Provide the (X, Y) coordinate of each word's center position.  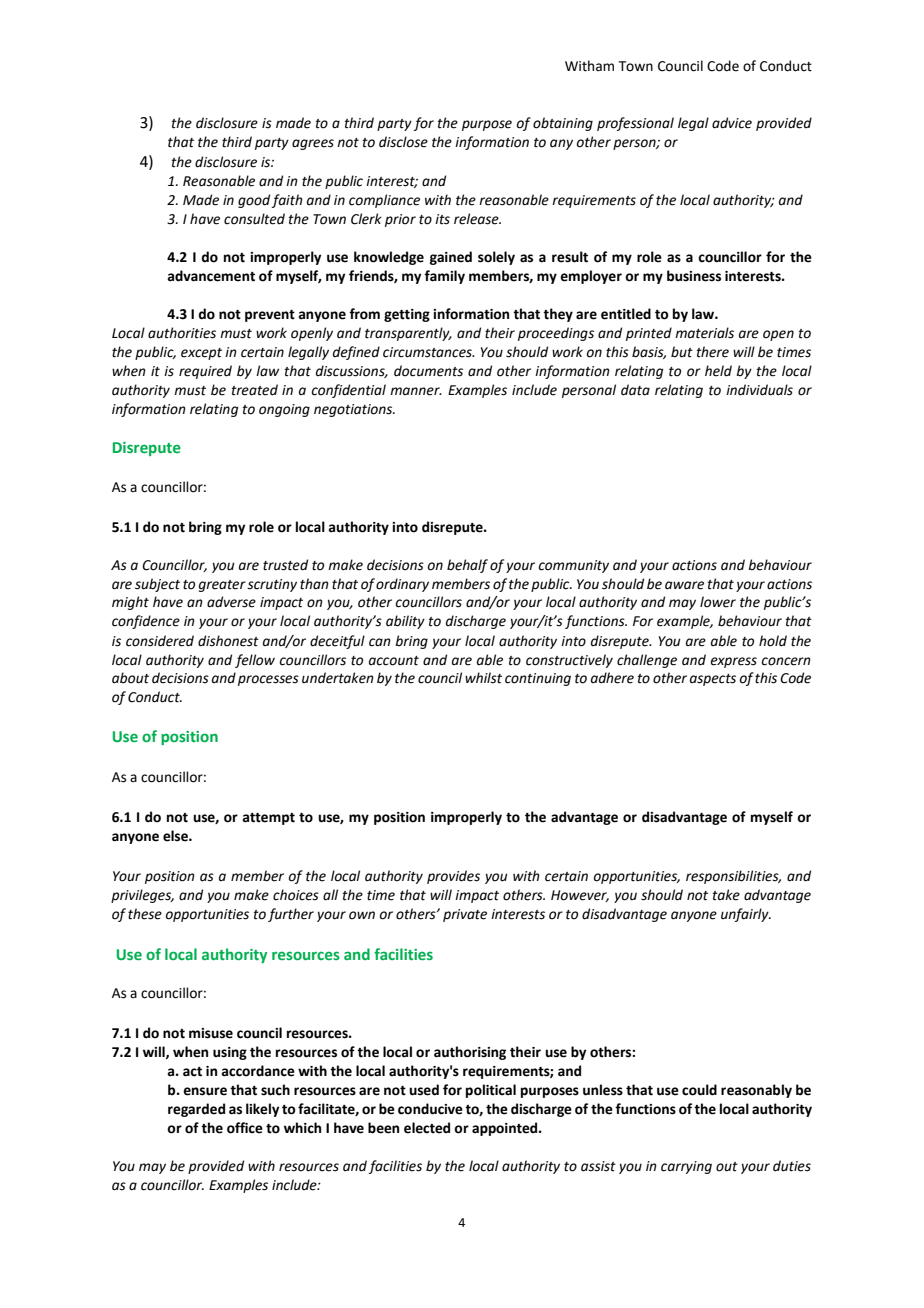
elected (427, 1128)
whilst (483, 678)
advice (732, 123)
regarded (196, 1110)
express (733, 662)
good (254, 201)
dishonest (228, 641)
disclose (403, 142)
